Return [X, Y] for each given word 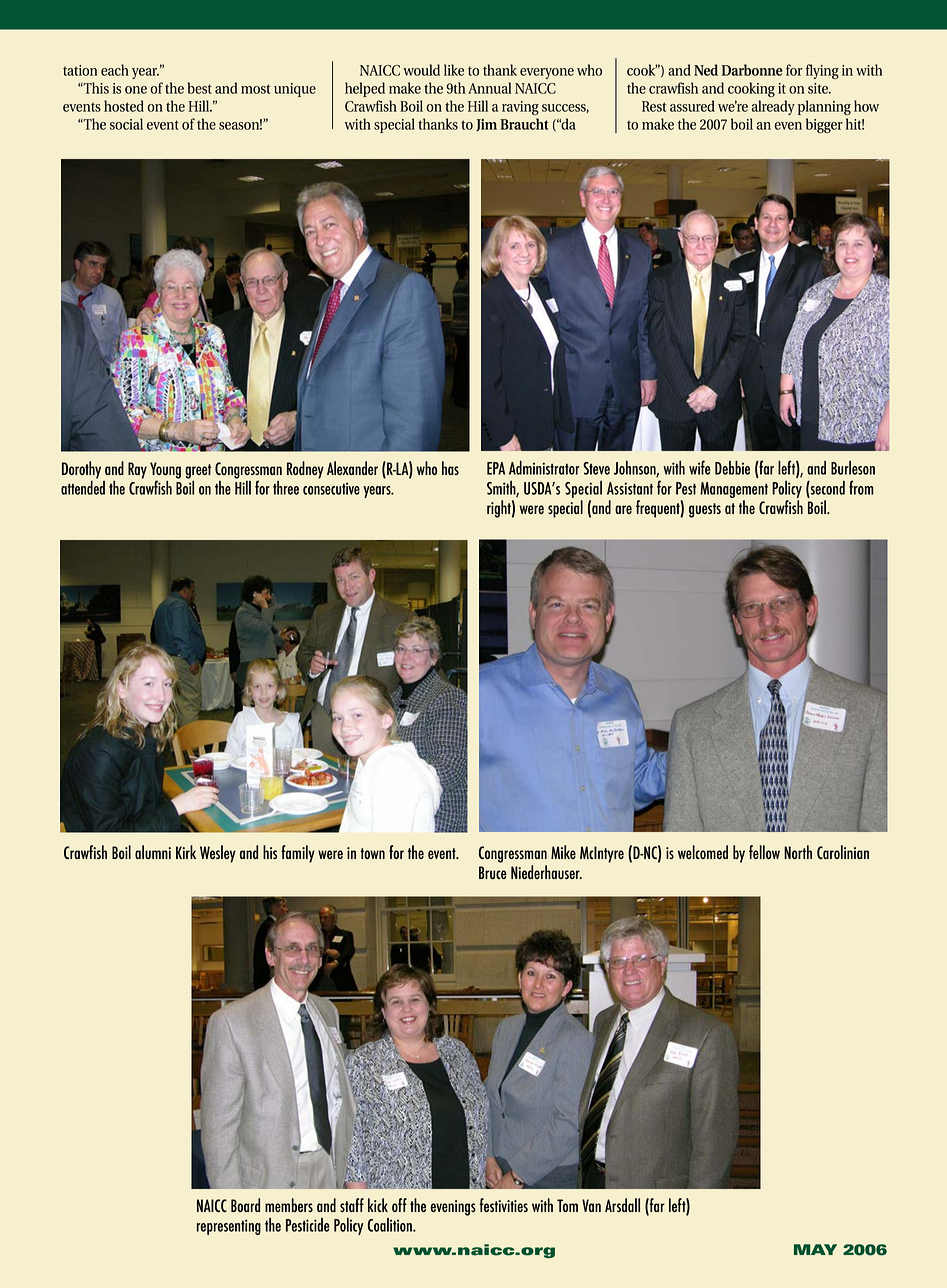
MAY [815, 1249]
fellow [764, 852]
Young [165, 471]
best [200, 88]
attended [83, 486]
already [773, 107]
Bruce [493, 872]
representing [229, 1227]
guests [705, 510]
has [450, 468]
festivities [503, 1205]
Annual [490, 88]
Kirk [186, 852]
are [623, 509]
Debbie [732, 468]
